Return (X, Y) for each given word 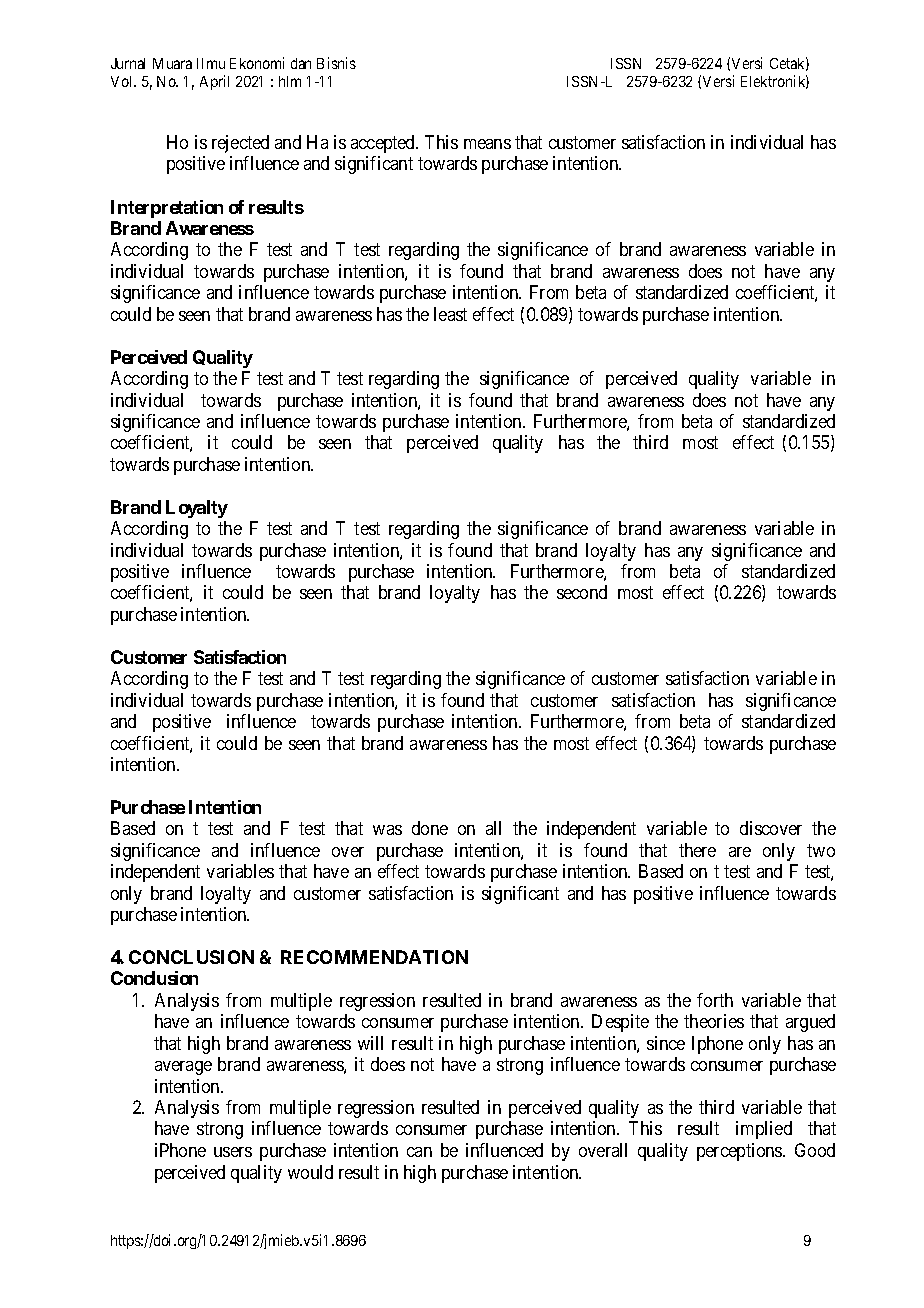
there (697, 850)
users (233, 1152)
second (582, 592)
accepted (384, 144)
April (214, 82)
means (487, 144)
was (387, 830)
